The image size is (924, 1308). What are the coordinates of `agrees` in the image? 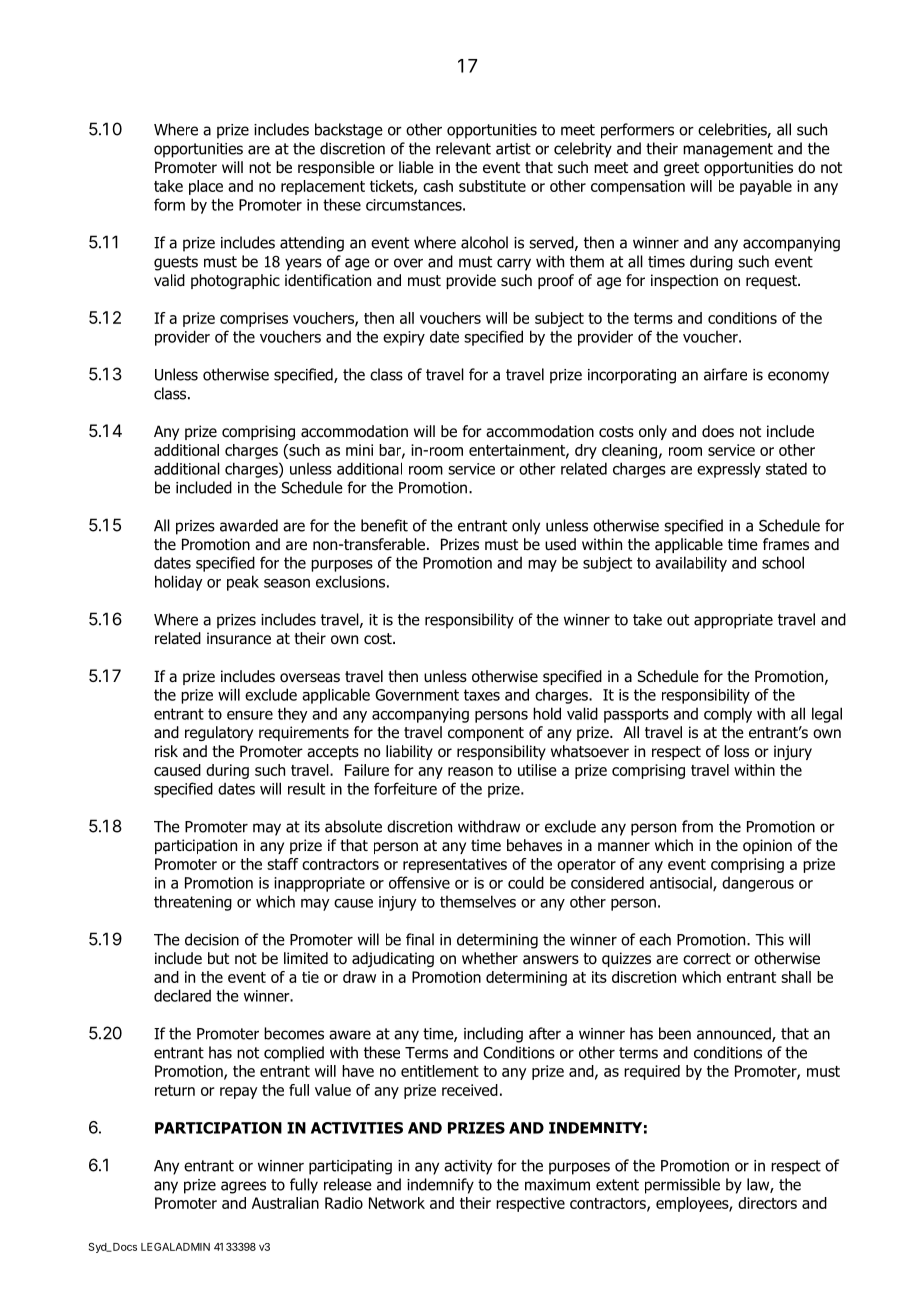 It's located at (243, 1187).
